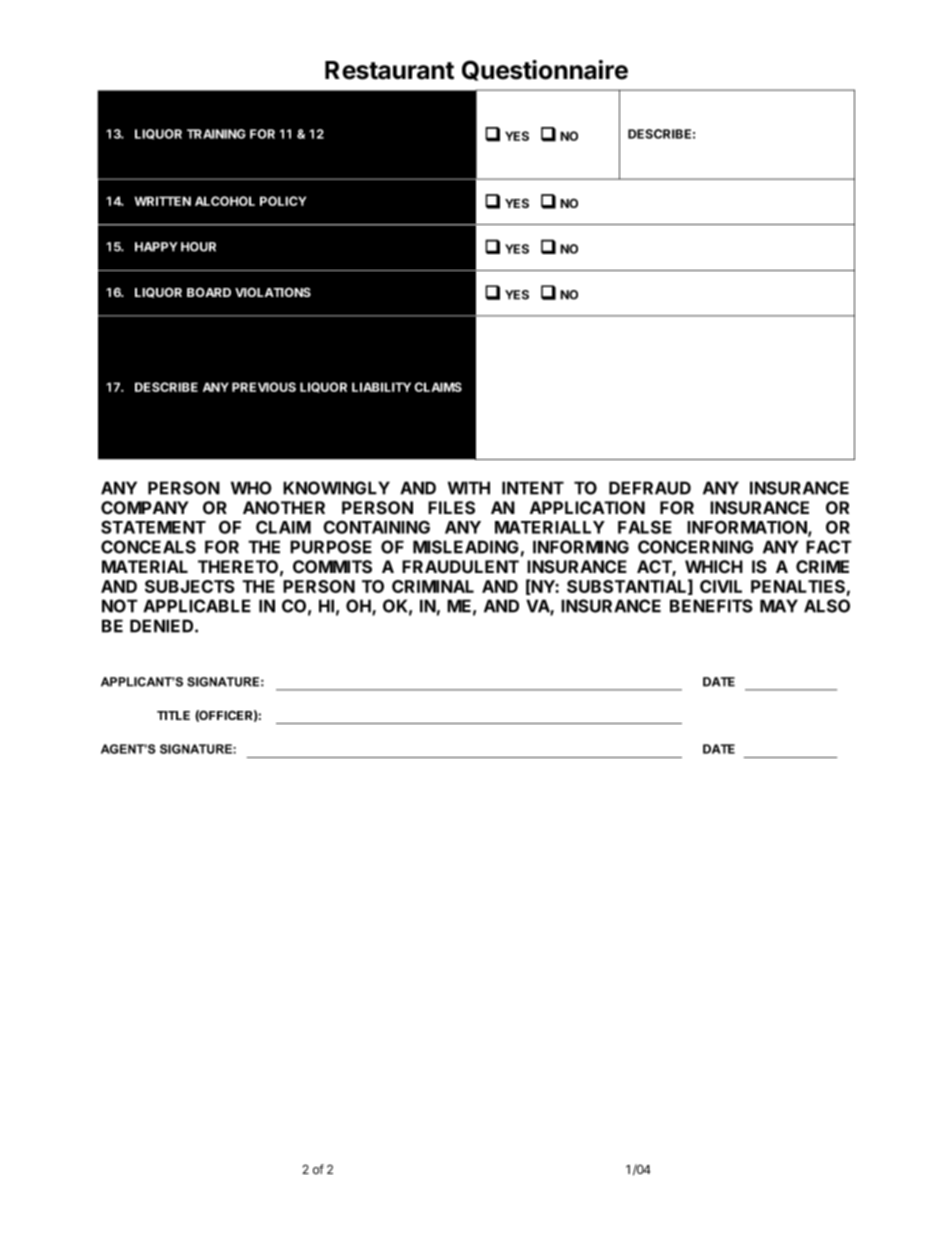 The image size is (952, 1233). Describe the element at coordinates (251, 488) in the page. I see `WHO` at that location.
